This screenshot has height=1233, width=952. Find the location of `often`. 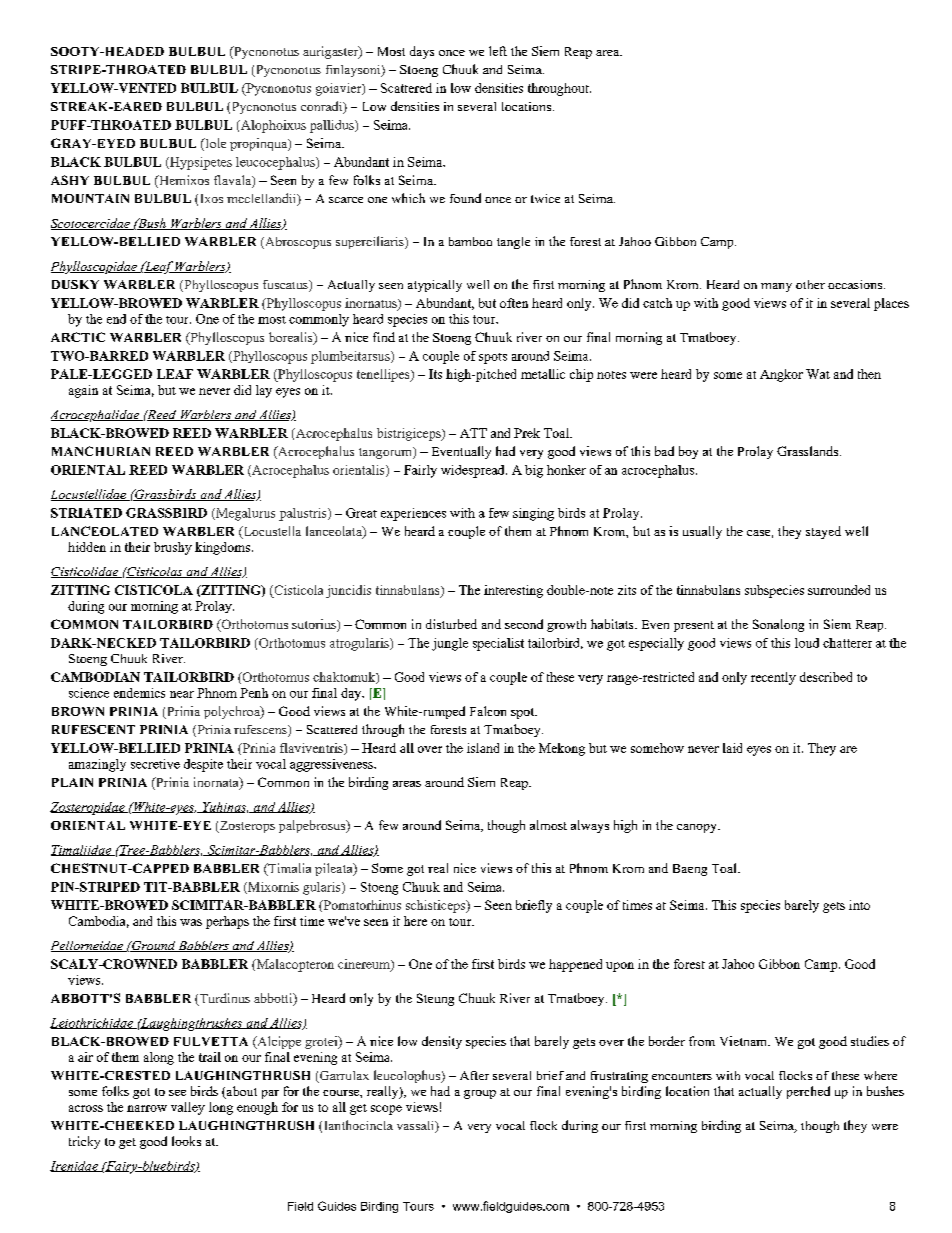

often is located at coordinates (514, 303).
